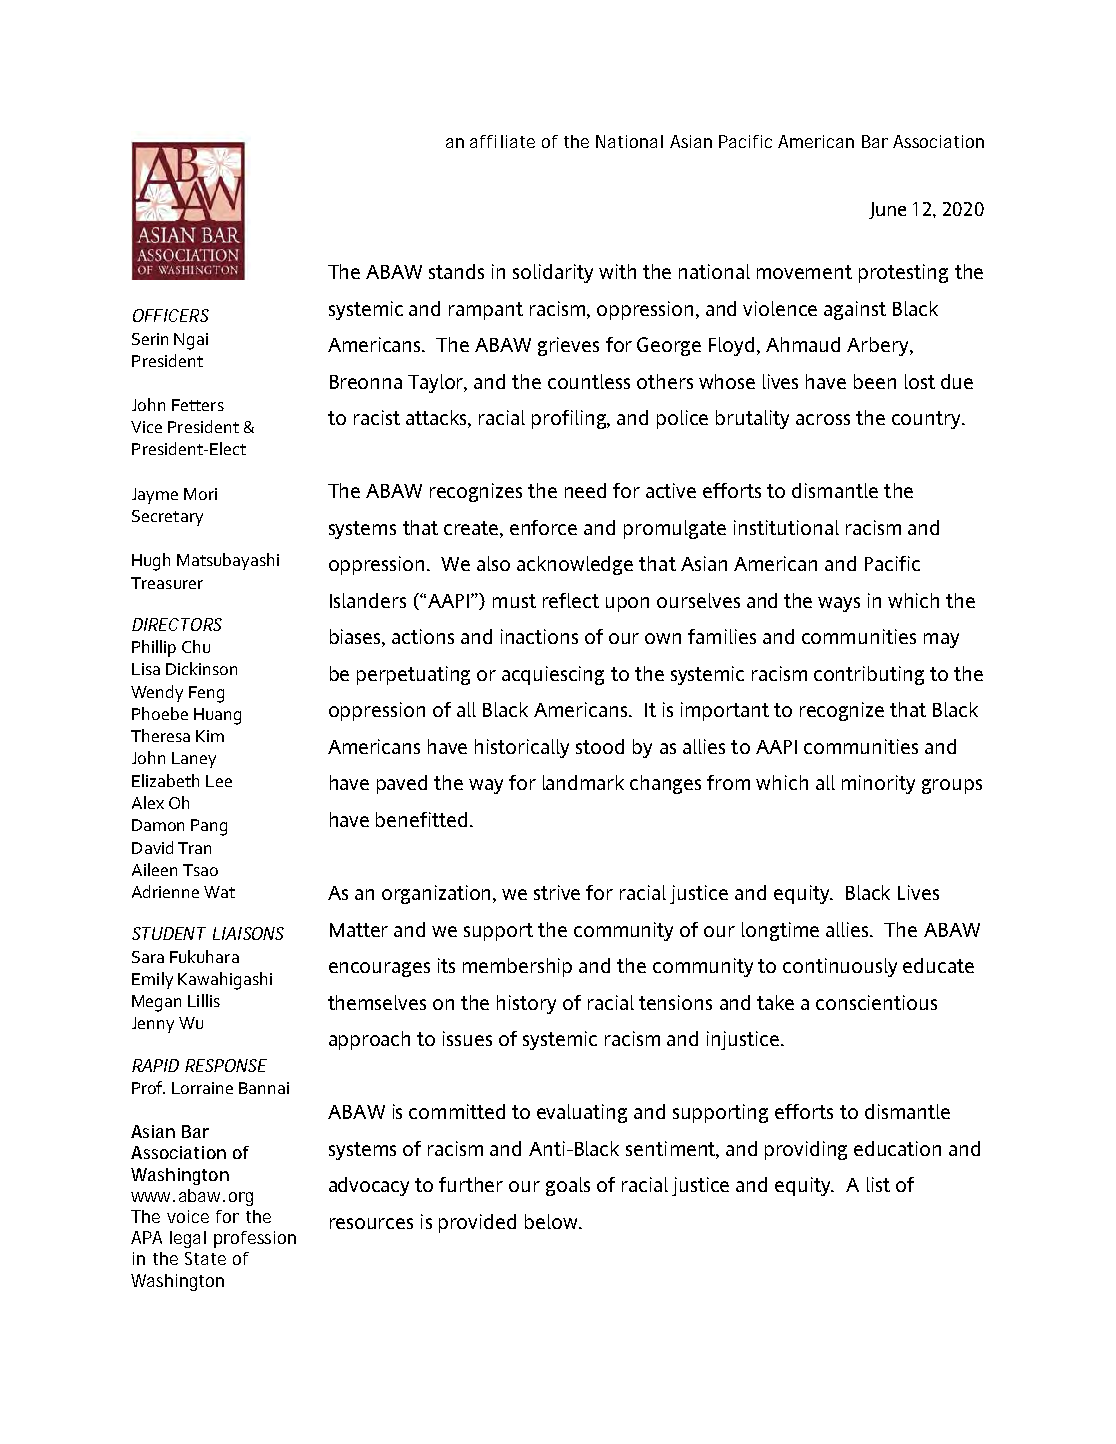 The width and height of the page is (1116, 1444). Describe the element at coordinates (557, 892) in the page. I see `strive` at that location.
